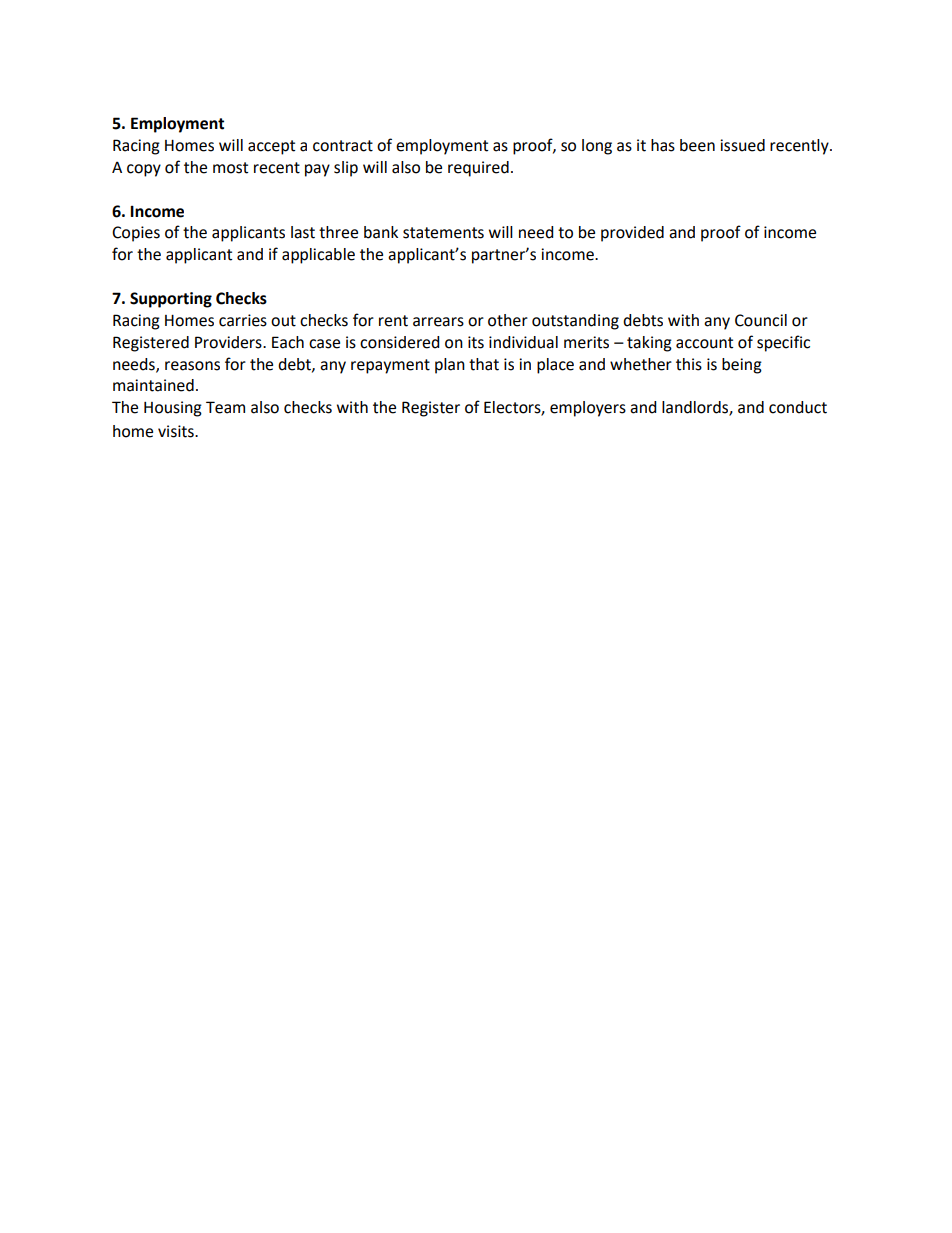 Image resolution: width=952 pixels, height=1233 pixels. I want to click on other, so click(508, 320).
